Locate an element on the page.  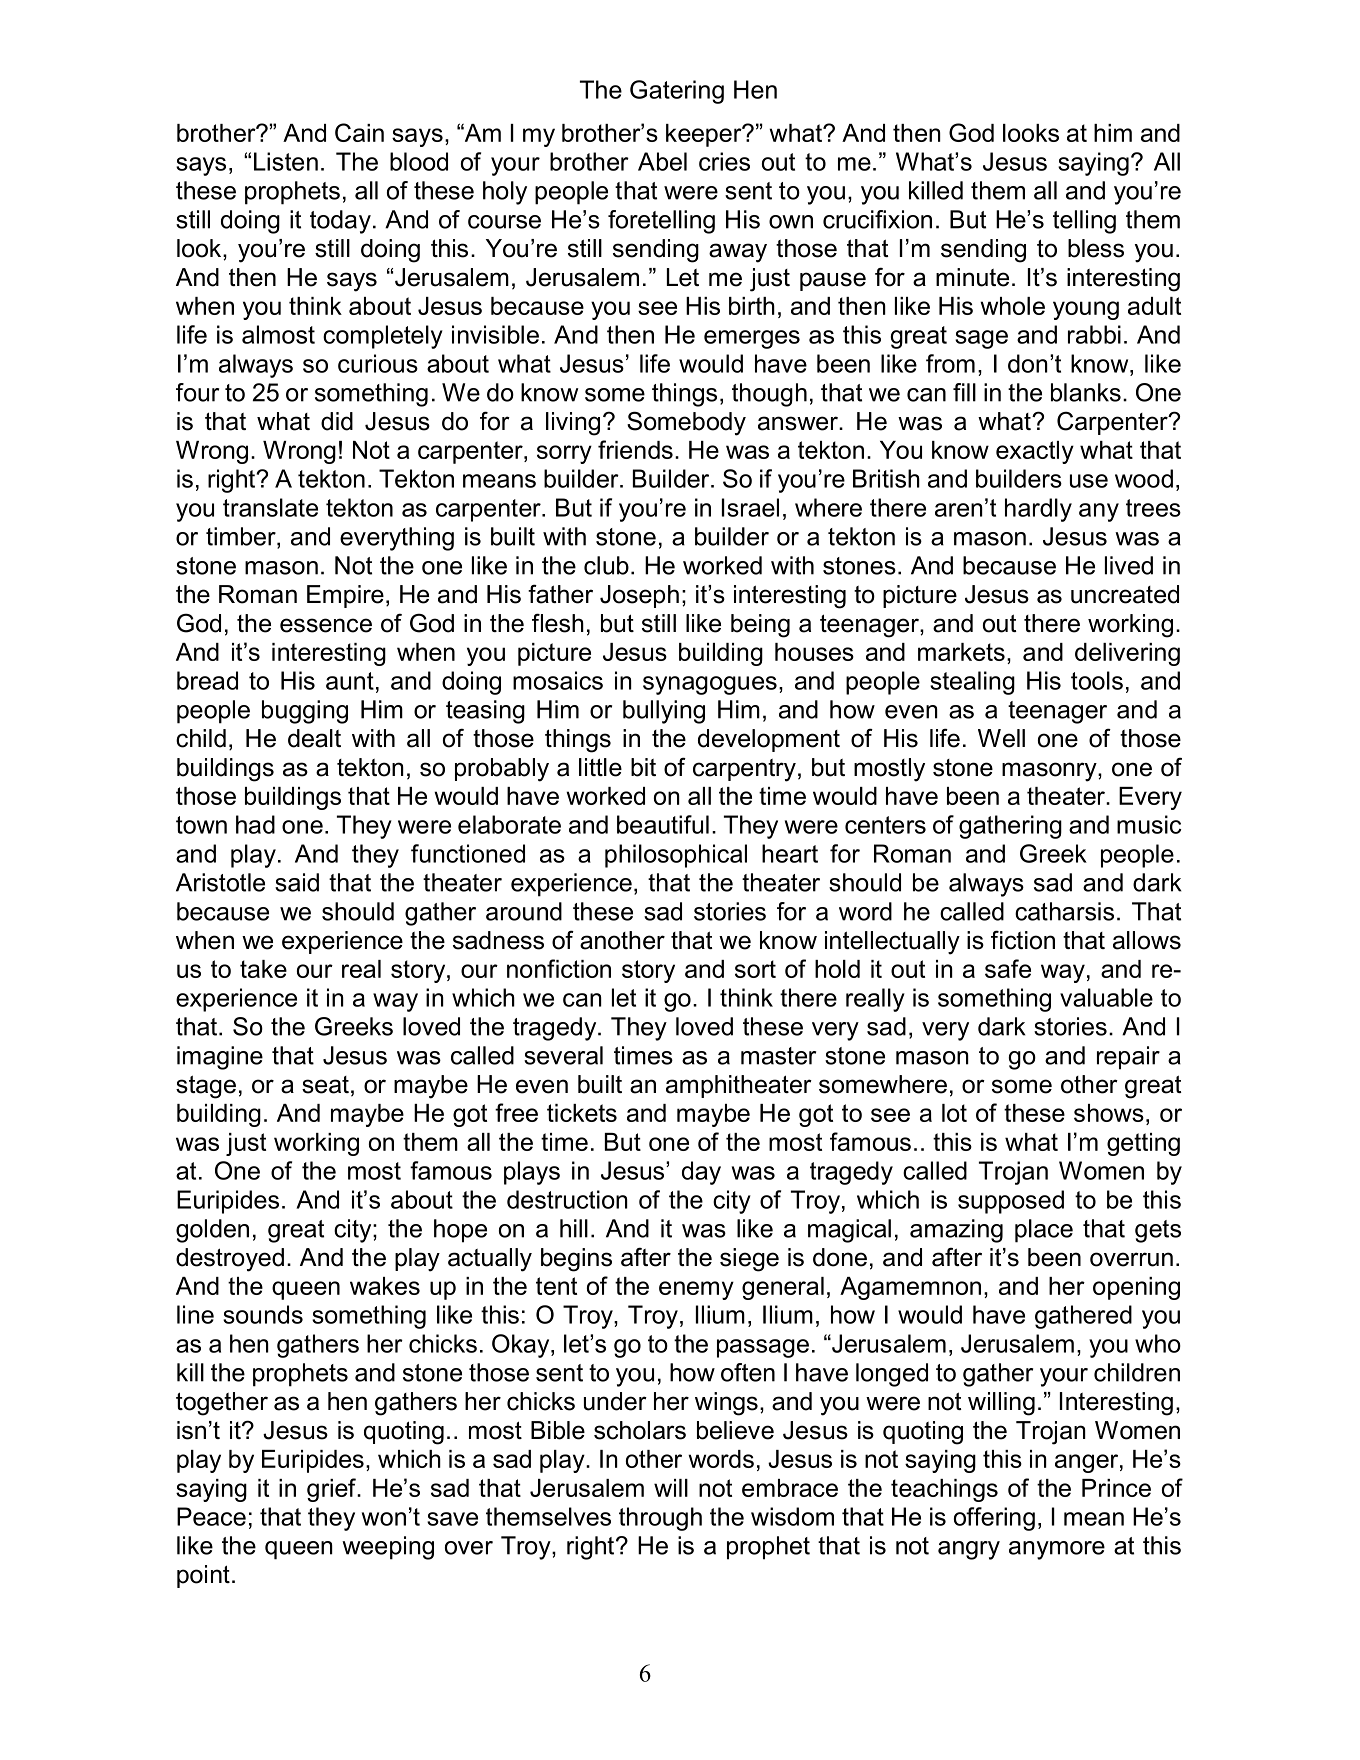
markets is located at coordinates (961, 652).
